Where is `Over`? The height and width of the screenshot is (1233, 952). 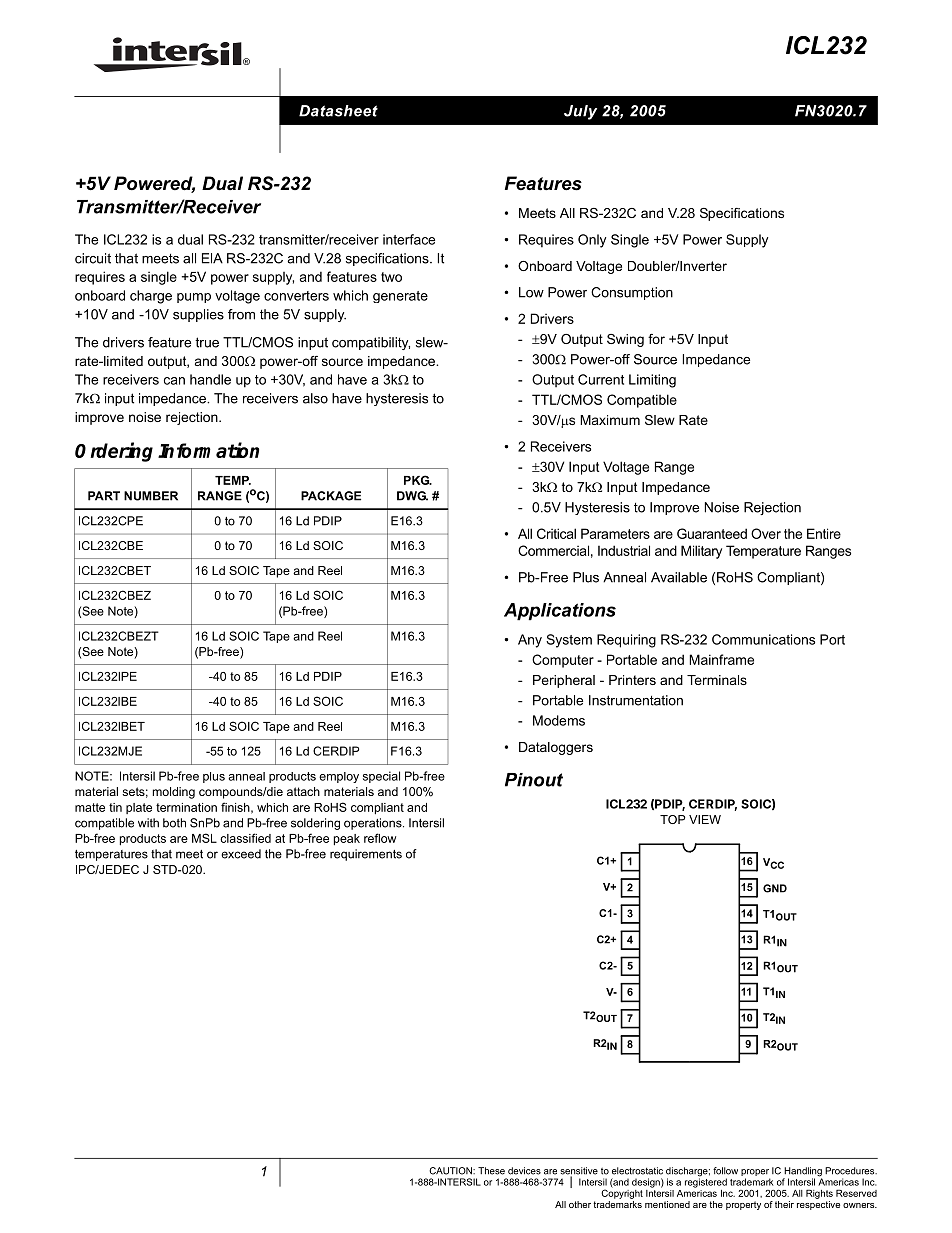
Over is located at coordinates (766, 533).
